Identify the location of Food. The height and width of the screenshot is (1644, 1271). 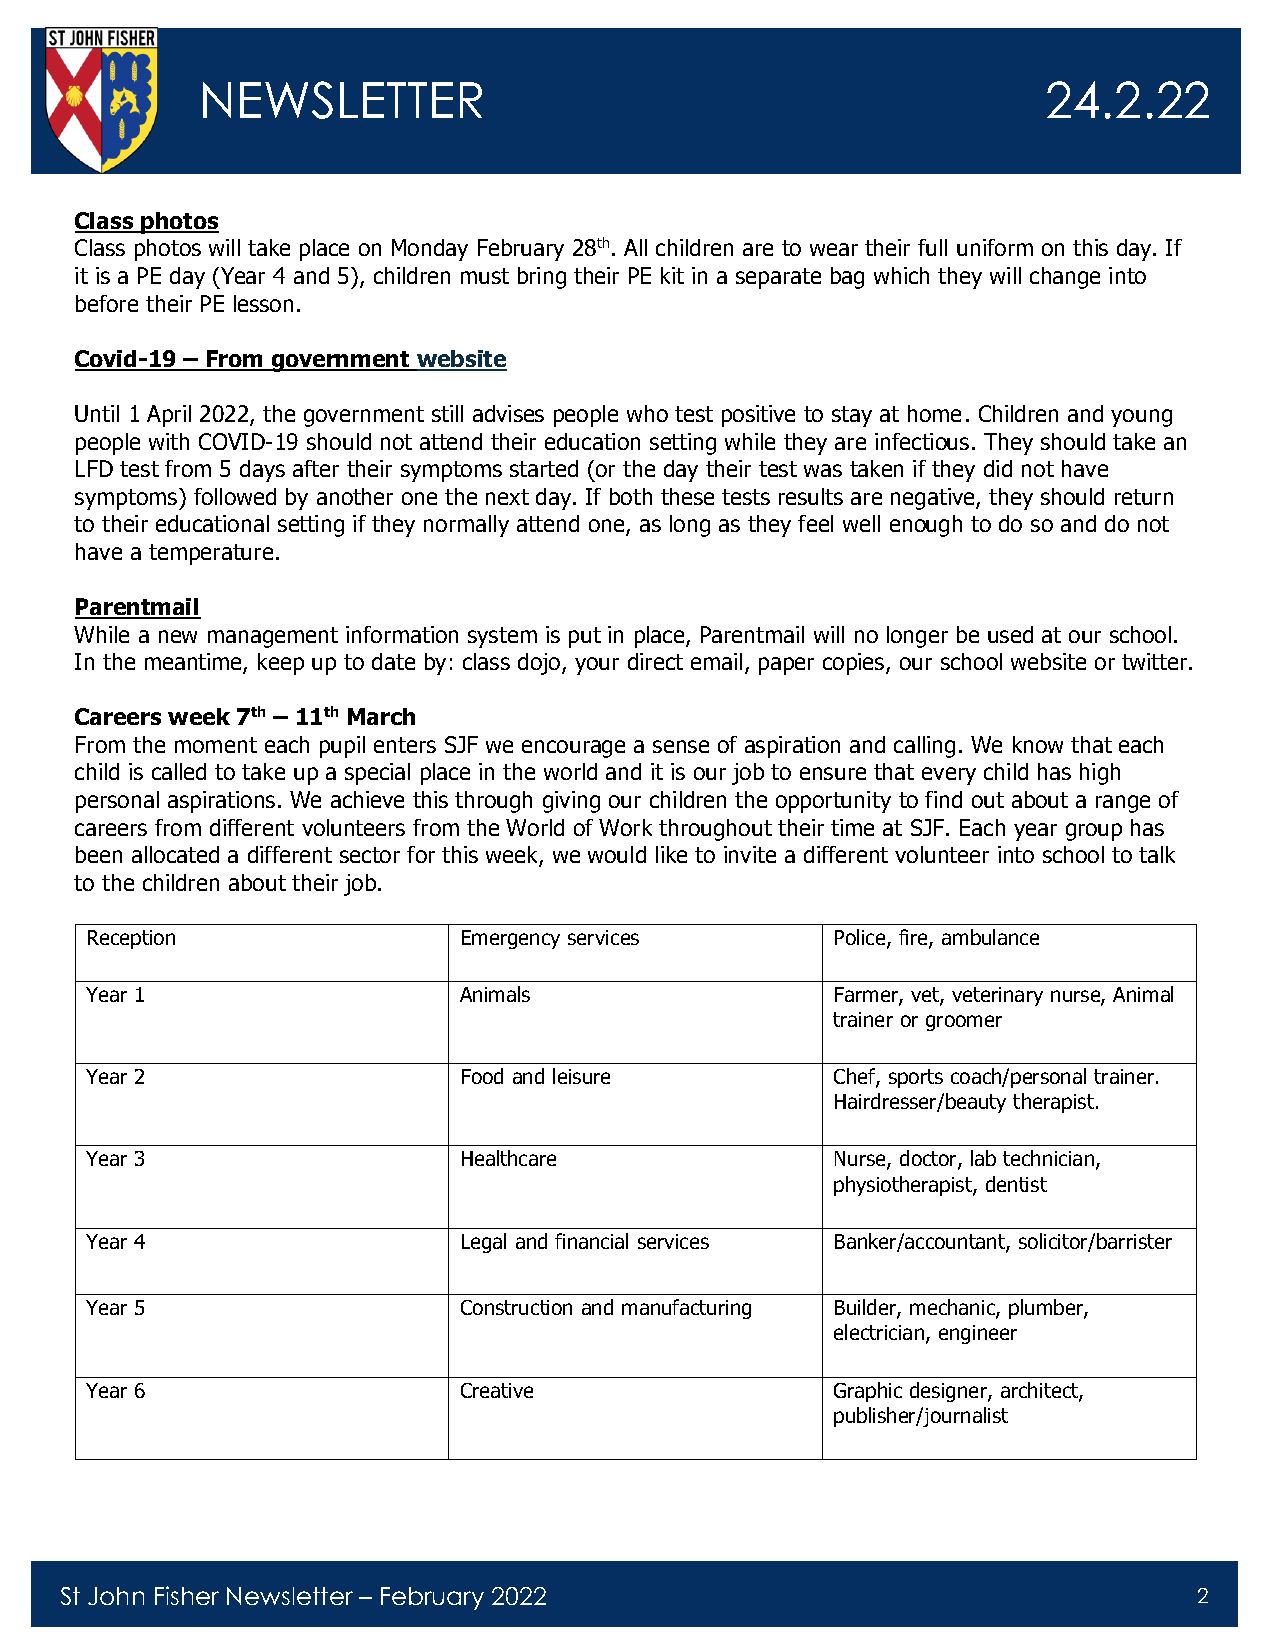
(482, 1076).
